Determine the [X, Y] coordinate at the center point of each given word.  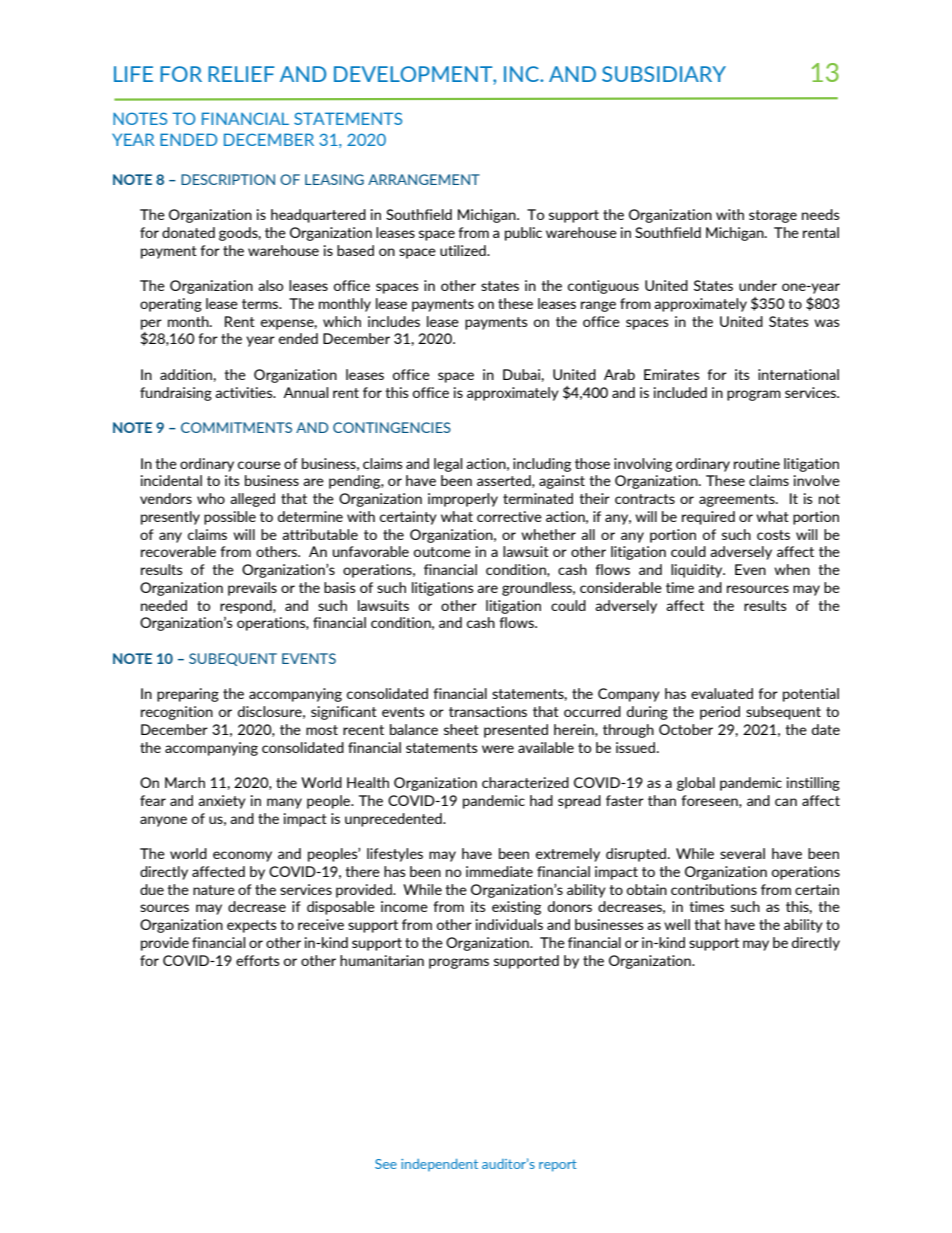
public [523, 234]
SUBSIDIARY [664, 74]
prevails [252, 589]
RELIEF [241, 74]
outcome [442, 552]
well [677, 924]
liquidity [698, 571]
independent [439, 1165]
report [558, 1166]
